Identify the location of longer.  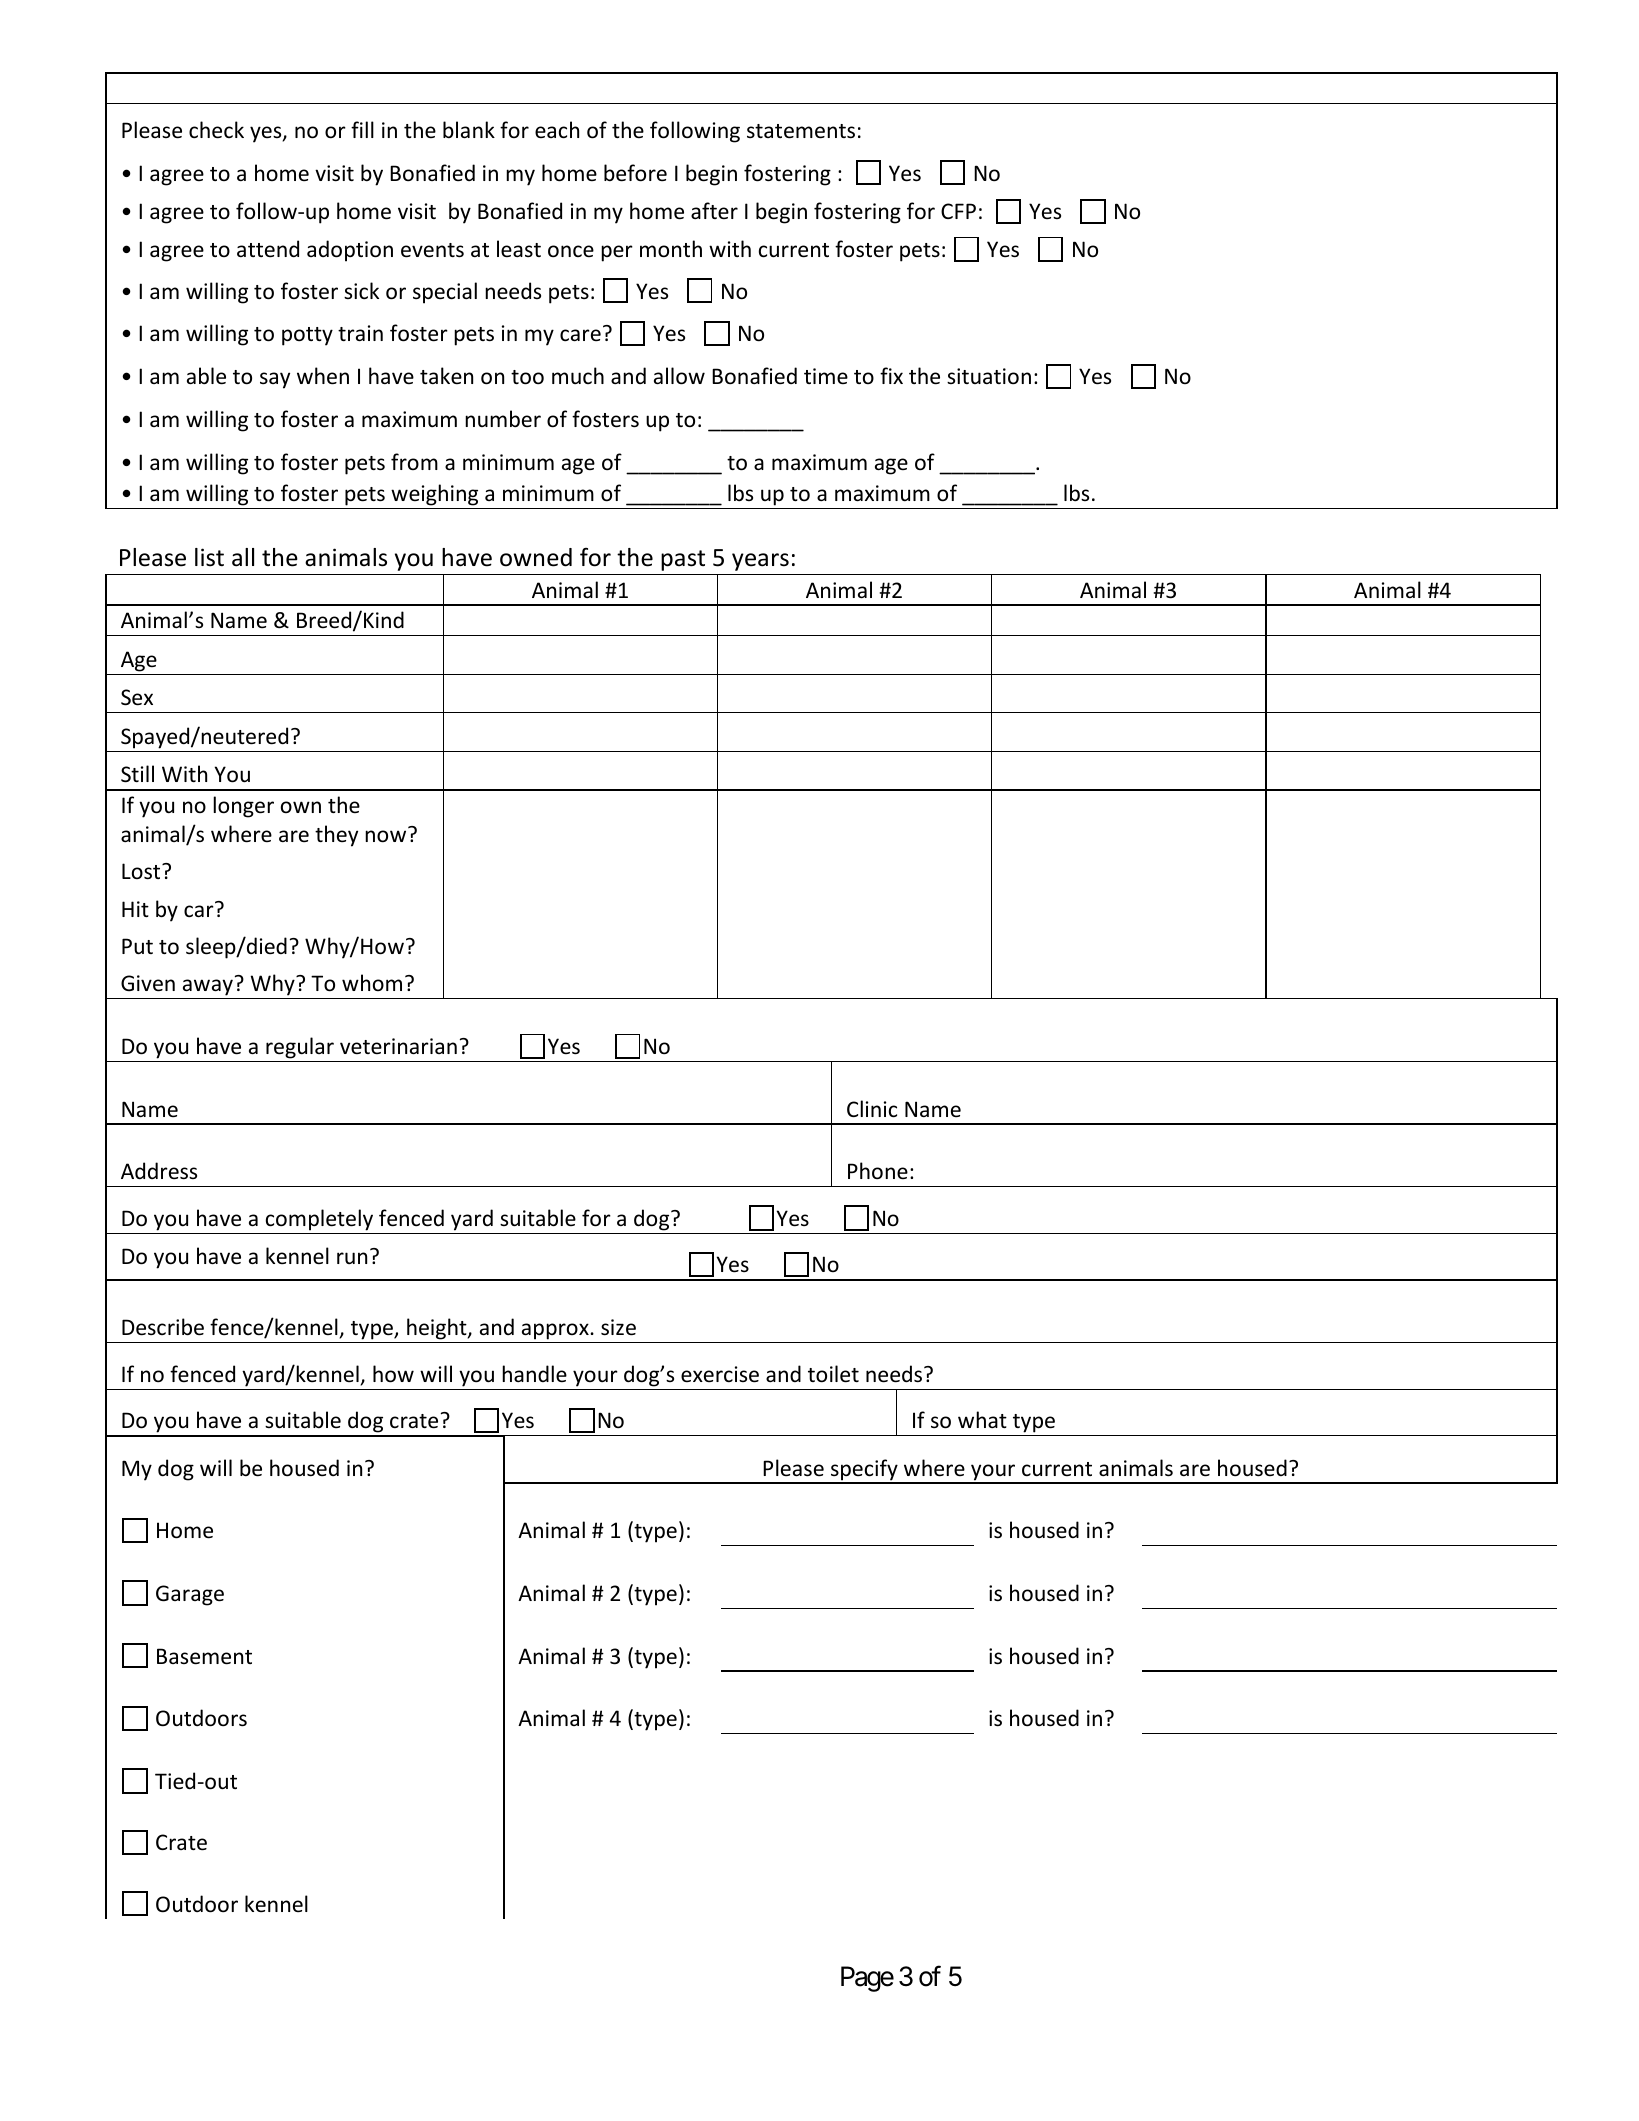
(243, 807).
